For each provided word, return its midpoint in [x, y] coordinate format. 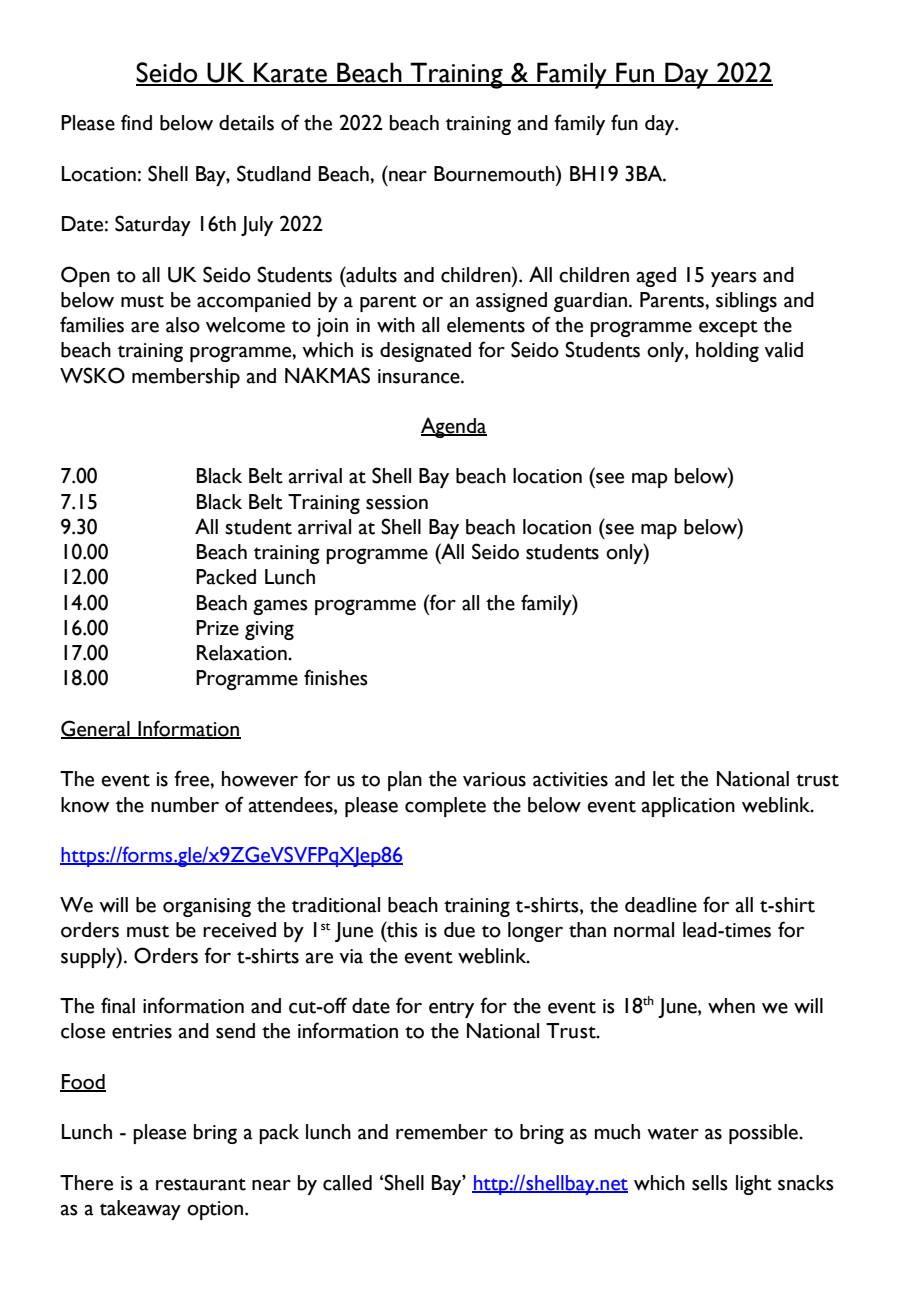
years [734, 279]
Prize [217, 628]
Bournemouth [495, 173]
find [136, 122]
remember [442, 1132]
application [688, 807]
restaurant [201, 1184]
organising [207, 907]
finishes [336, 677]
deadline [661, 905]
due [459, 930]
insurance [420, 376]
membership [186, 378]
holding [727, 352]
